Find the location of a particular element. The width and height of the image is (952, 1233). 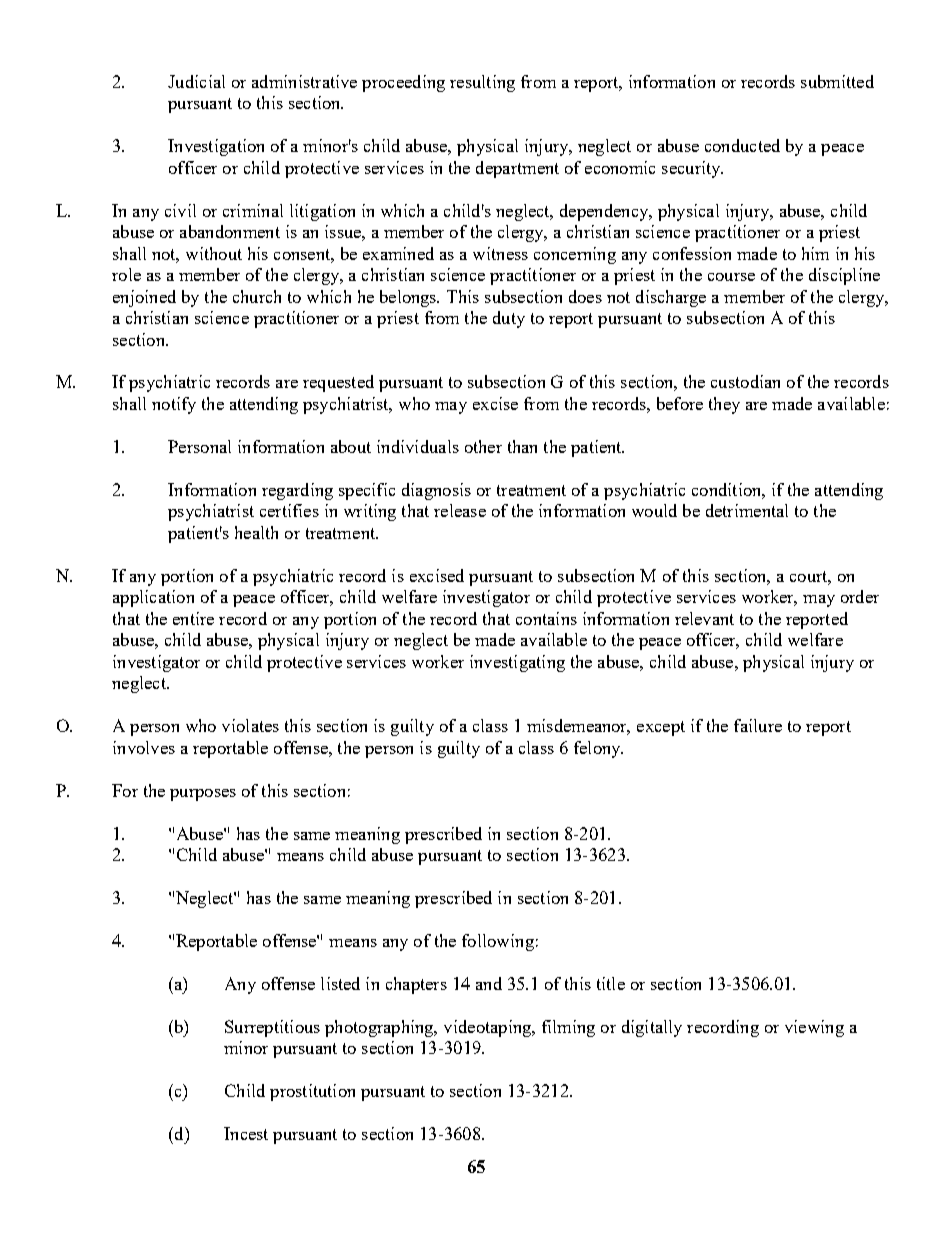

conducted is located at coordinates (742, 145).
